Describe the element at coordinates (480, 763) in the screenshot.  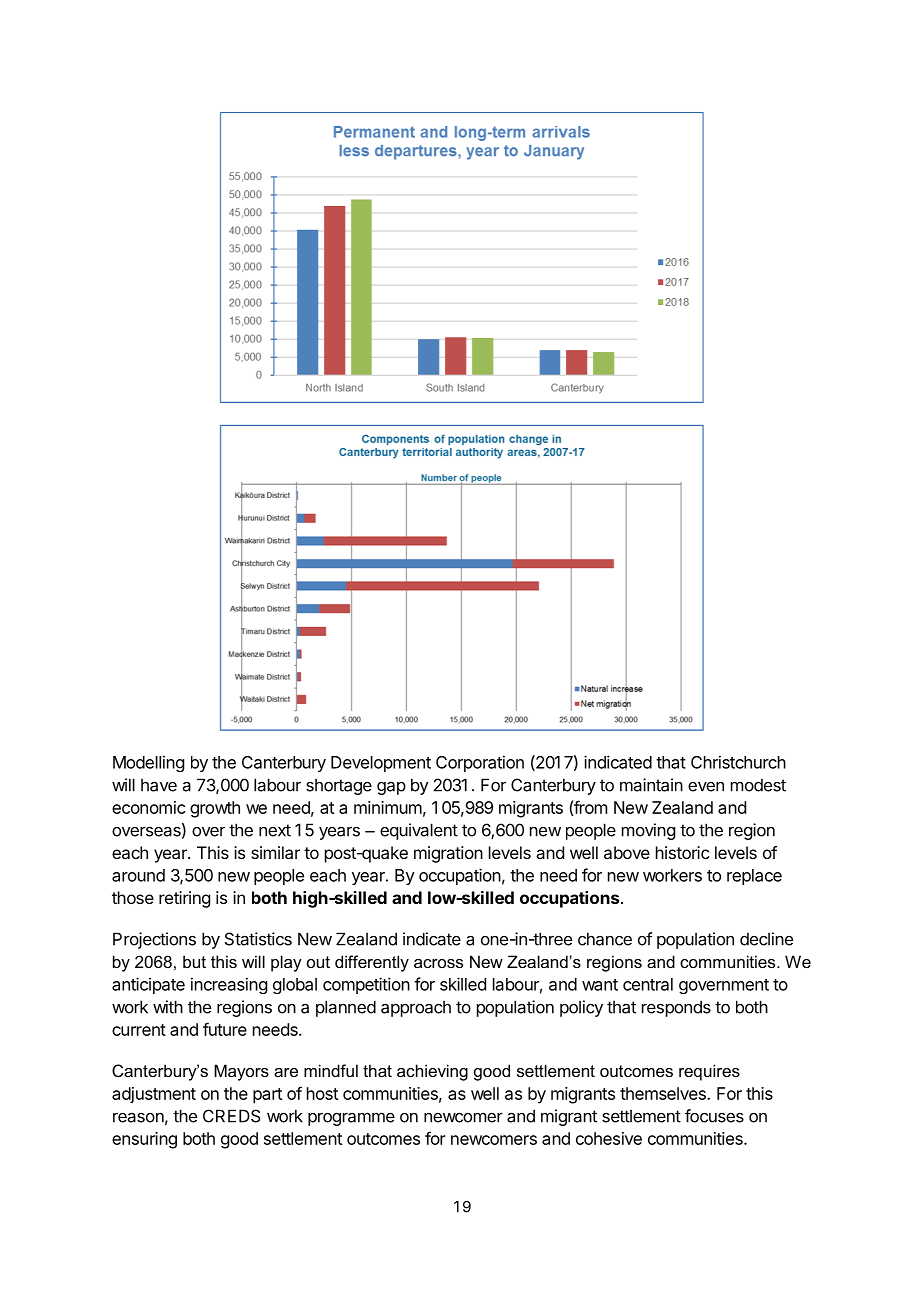
I see `Corporation` at that location.
